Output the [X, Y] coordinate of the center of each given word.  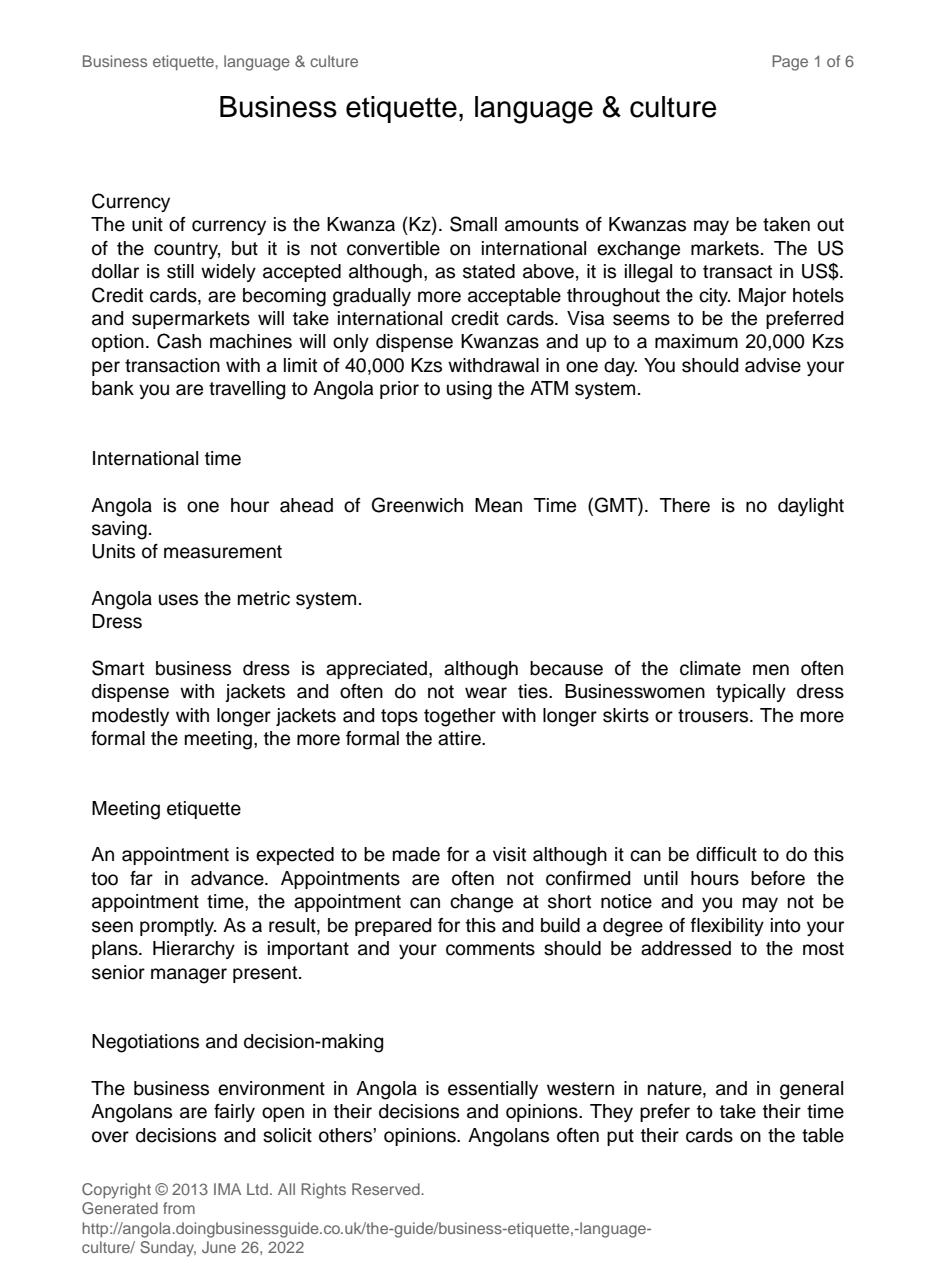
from [179, 1208]
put [620, 1137]
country [187, 250]
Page [790, 63]
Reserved [387, 1189]
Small [473, 224]
